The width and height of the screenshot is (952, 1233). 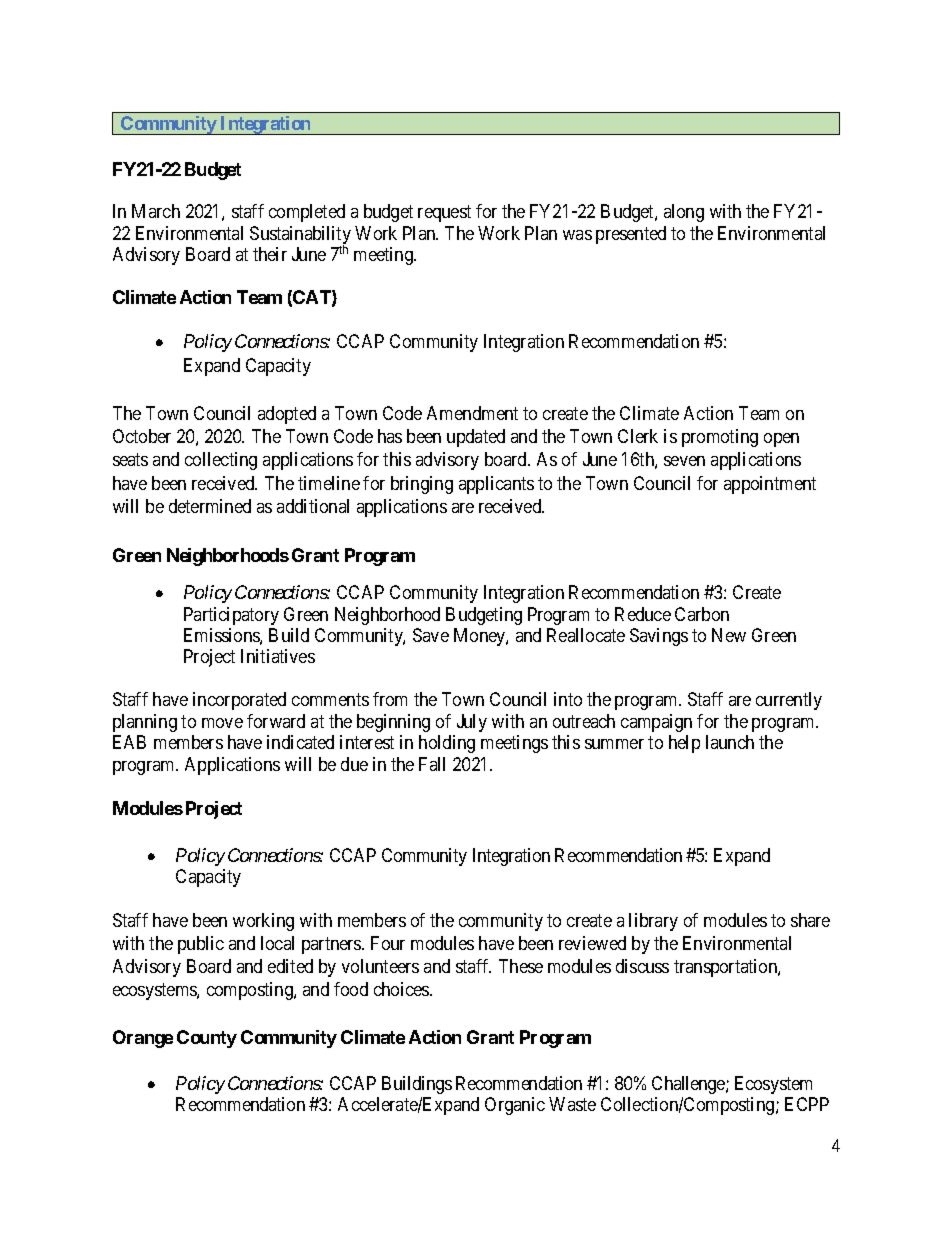 What do you see at coordinates (210, 506) in the screenshot?
I see `determined` at bounding box center [210, 506].
